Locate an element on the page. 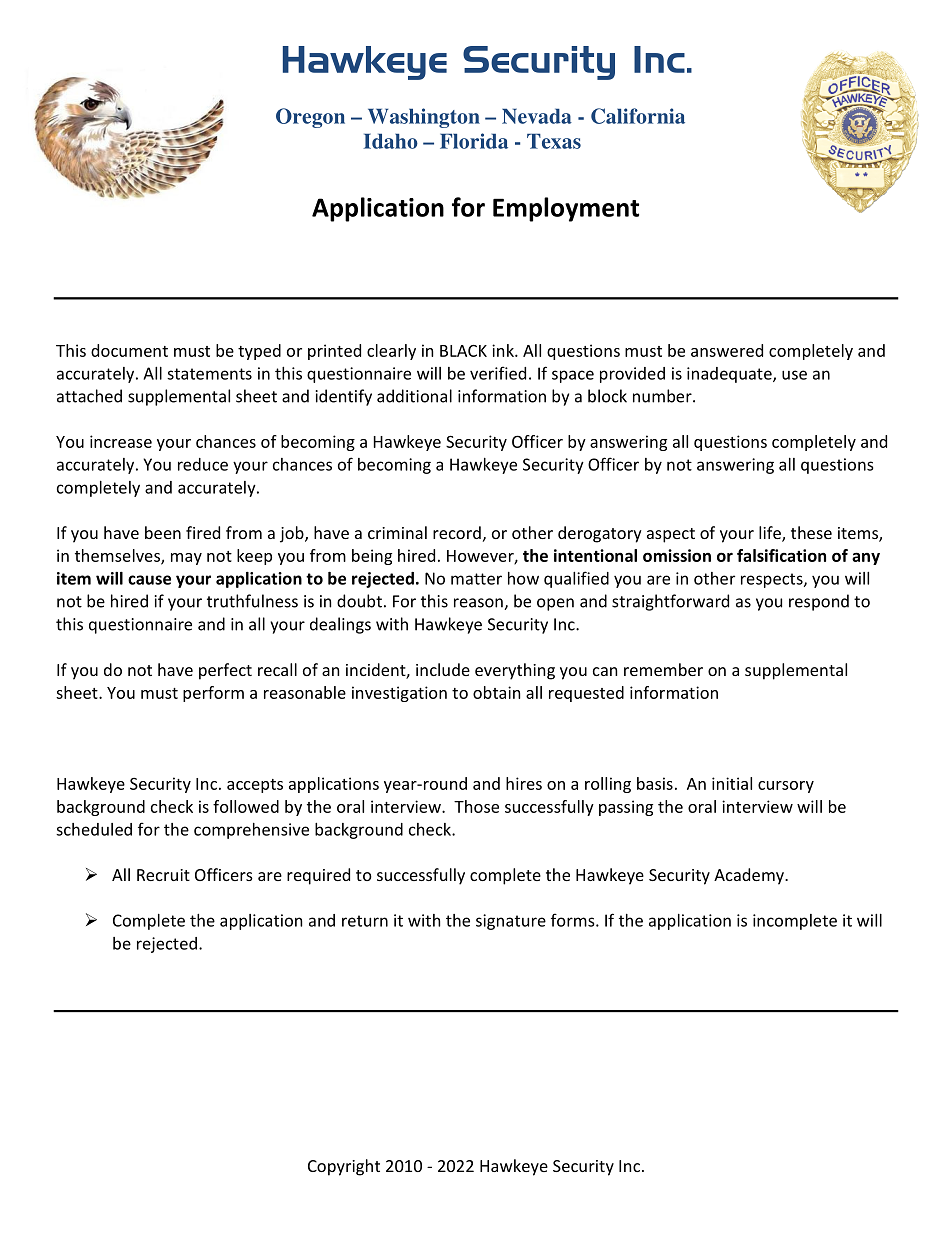  California is located at coordinates (638, 116).
